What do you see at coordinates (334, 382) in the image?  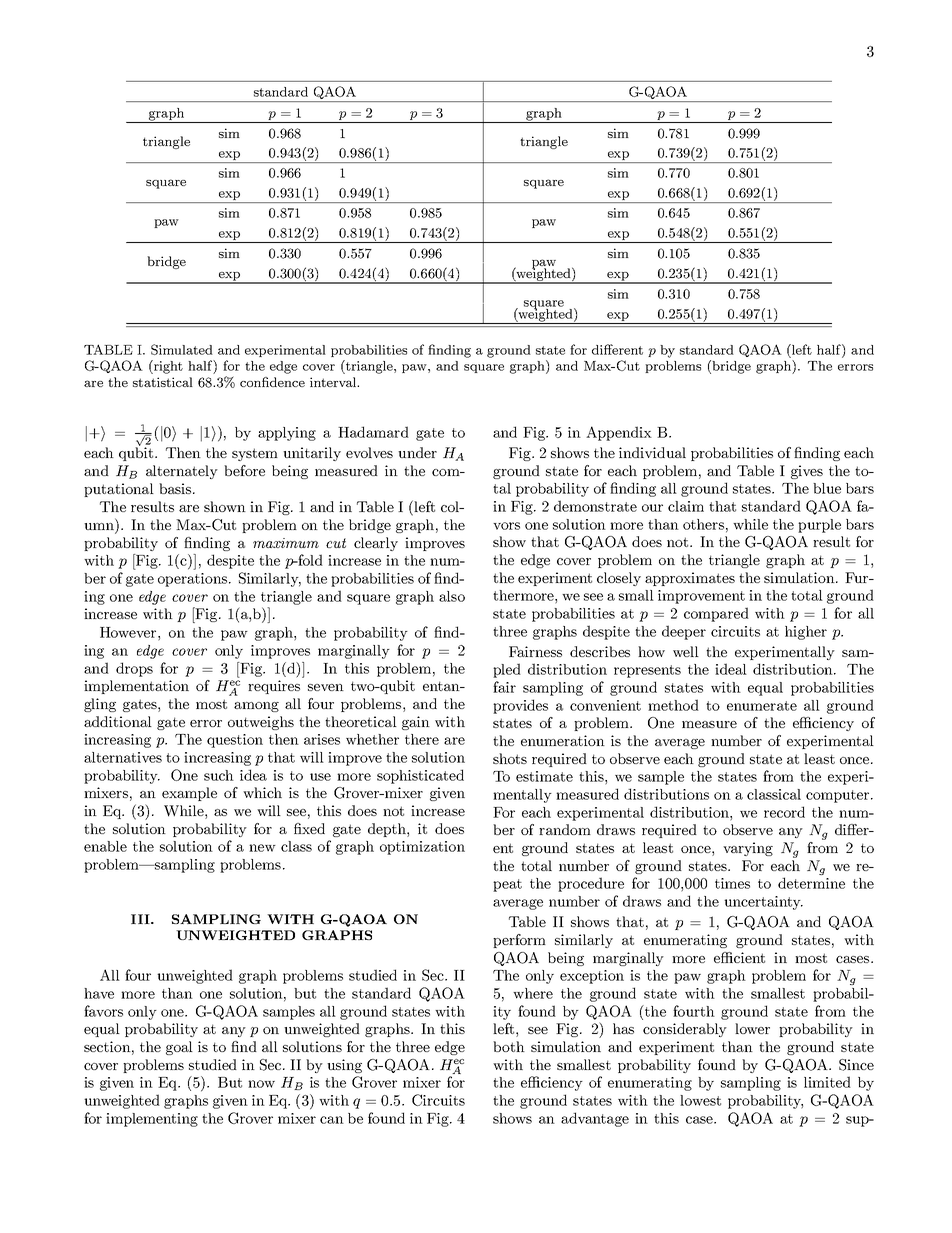 I see `interval` at bounding box center [334, 382].
